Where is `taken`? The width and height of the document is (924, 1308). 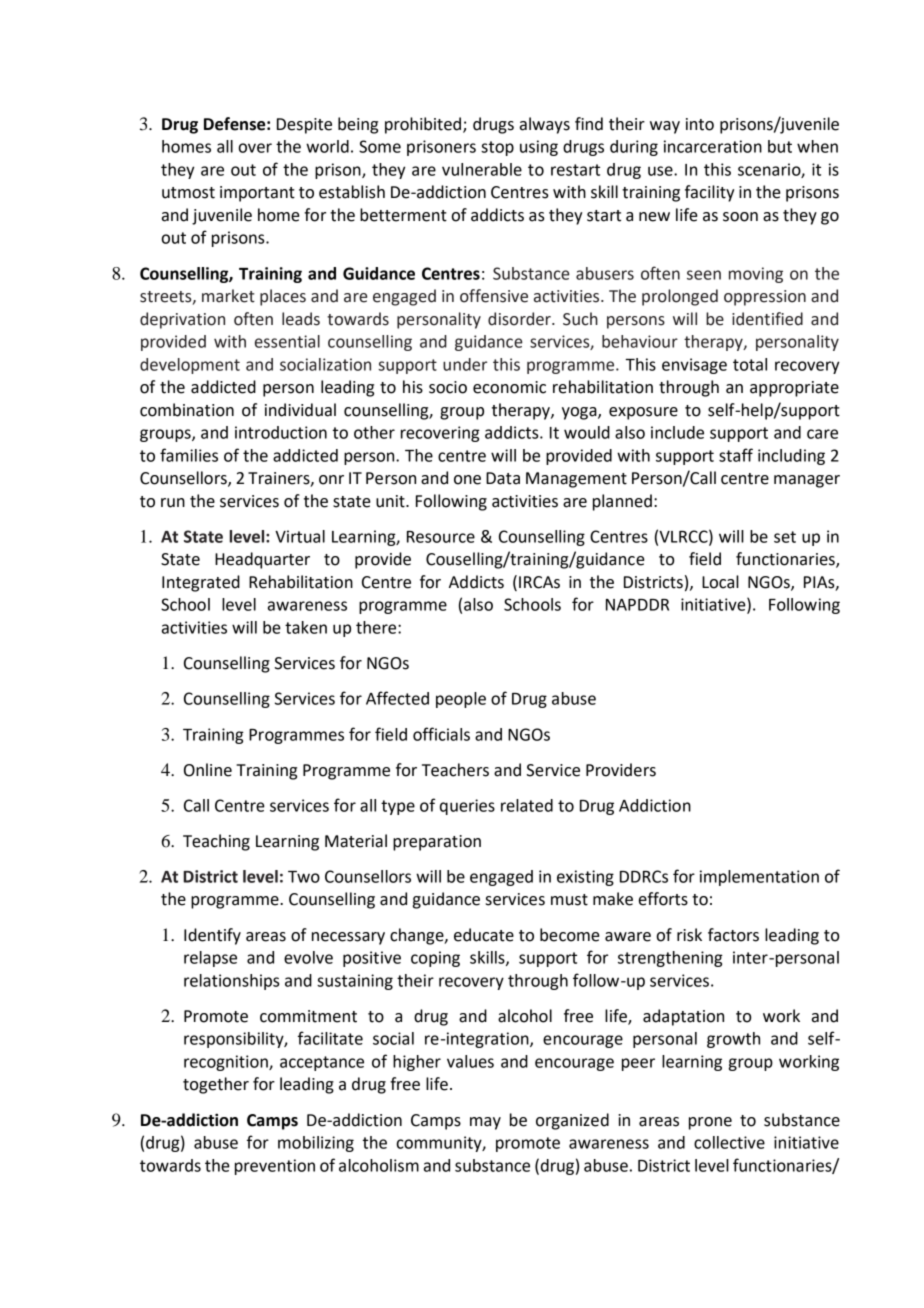
taken is located at coordinates (306, 627).
